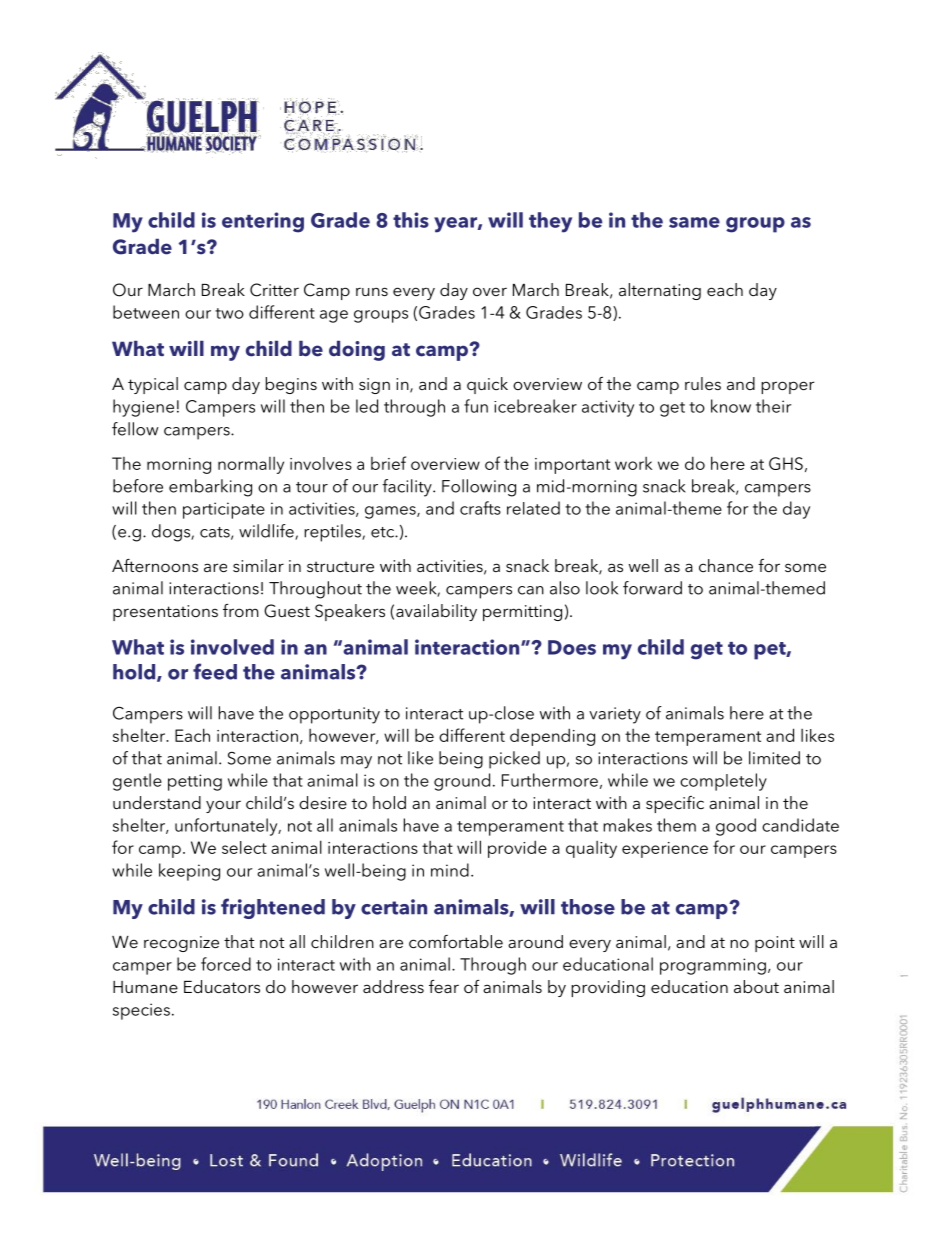 This screenshot has height=1233, width=952. What do you see at coordinates (411, 220) in the screenshot?
I see `this` at bounding box center [411, 220].
